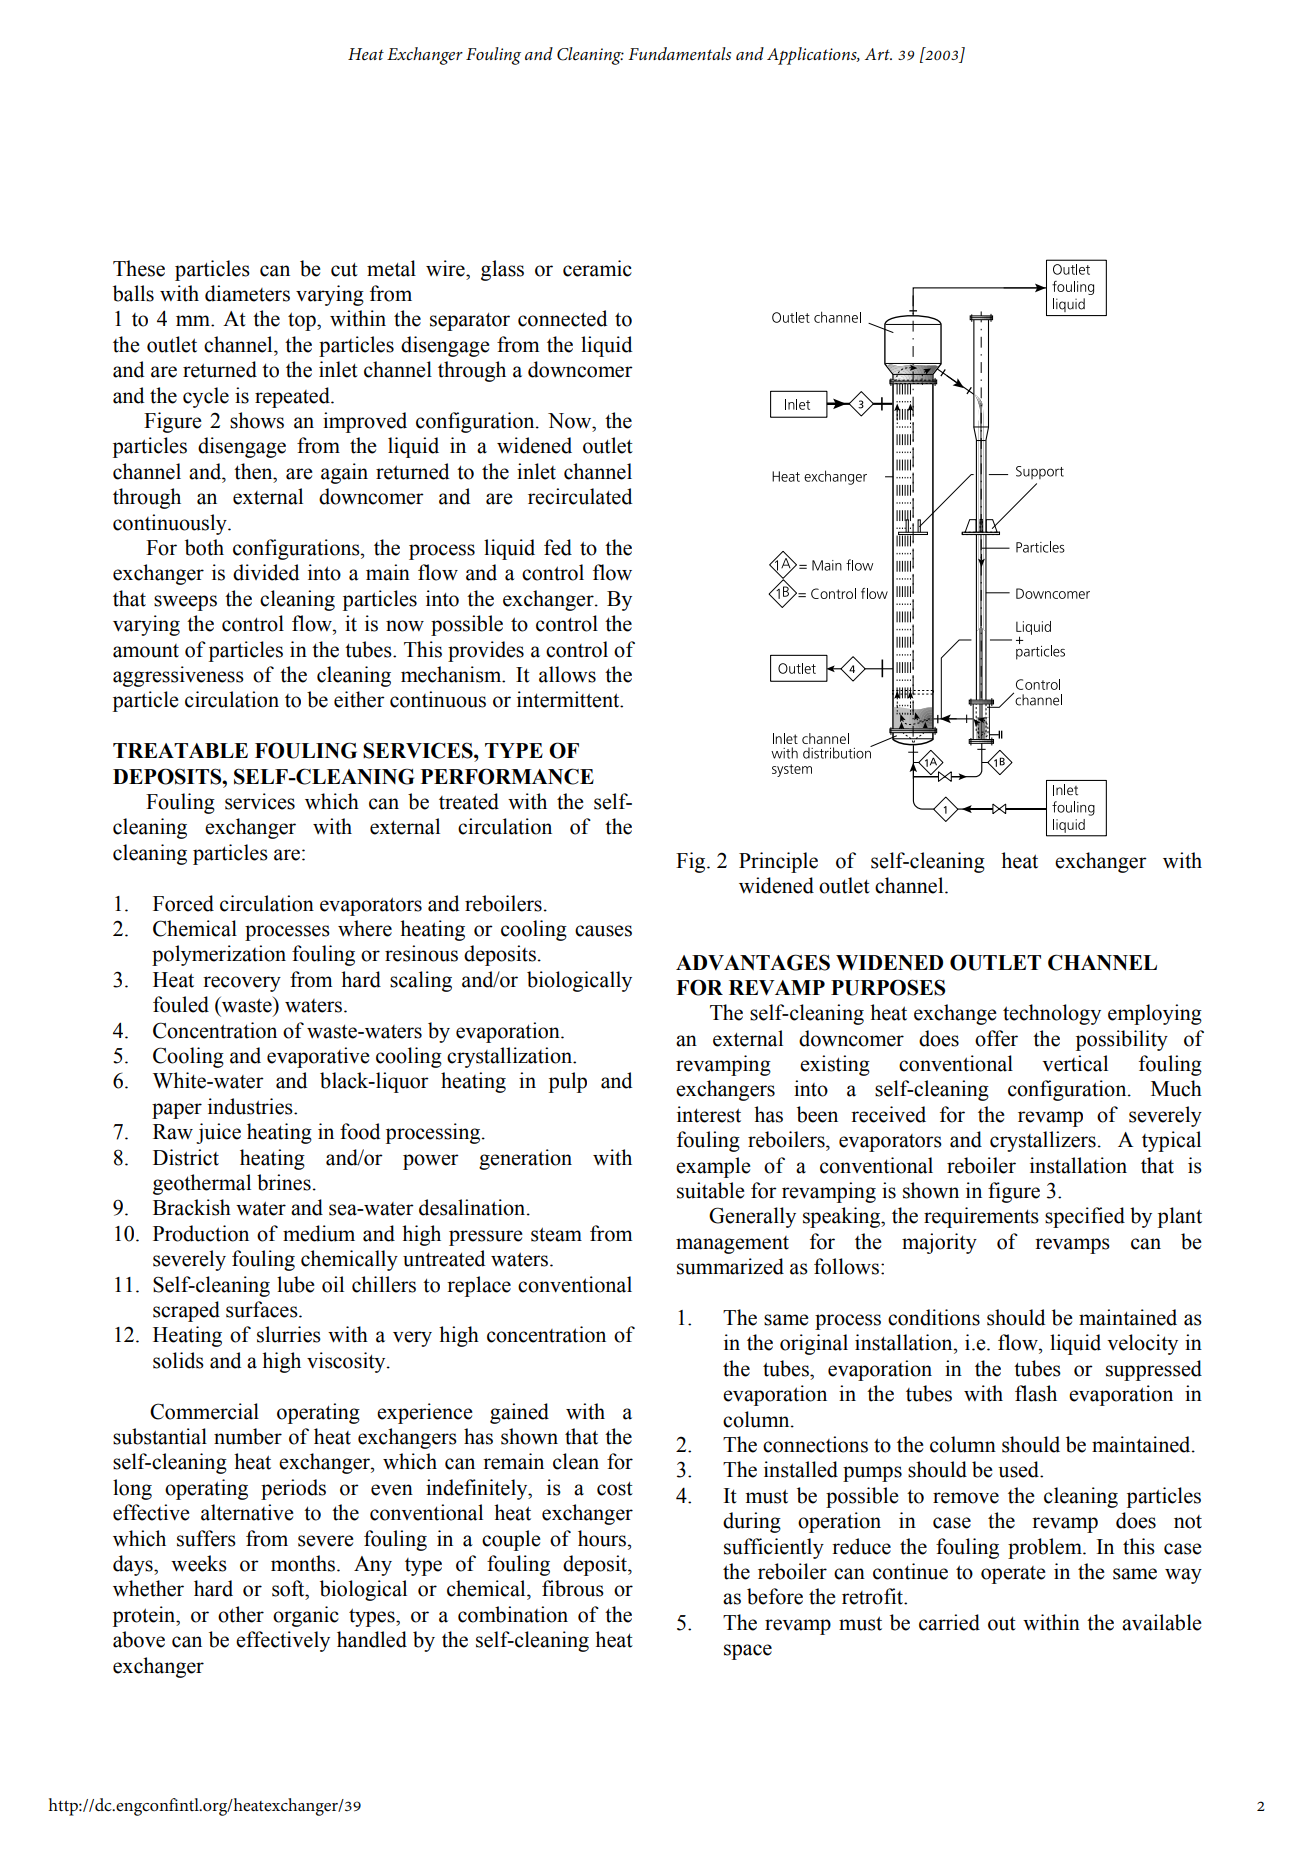 Image resolution: width=1314 pixels, height=1860 pixels. I want to click on specified, so click(1085, 1217).
